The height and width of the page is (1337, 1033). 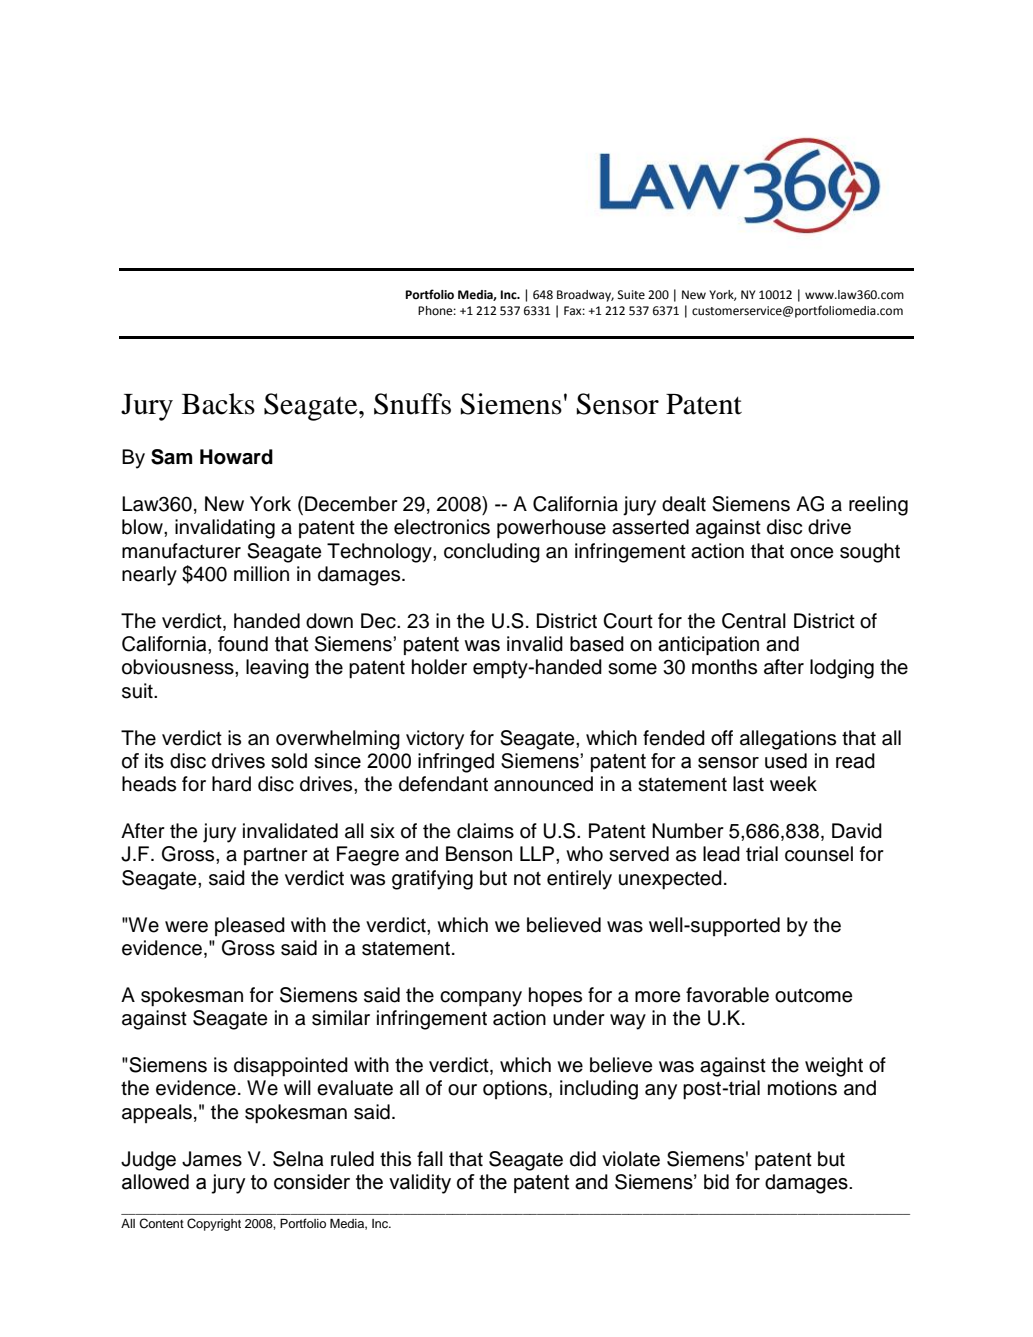 What do you see at coordinates (485, 831) in the page?
I see `claims` at bounding box center [485, 831].
